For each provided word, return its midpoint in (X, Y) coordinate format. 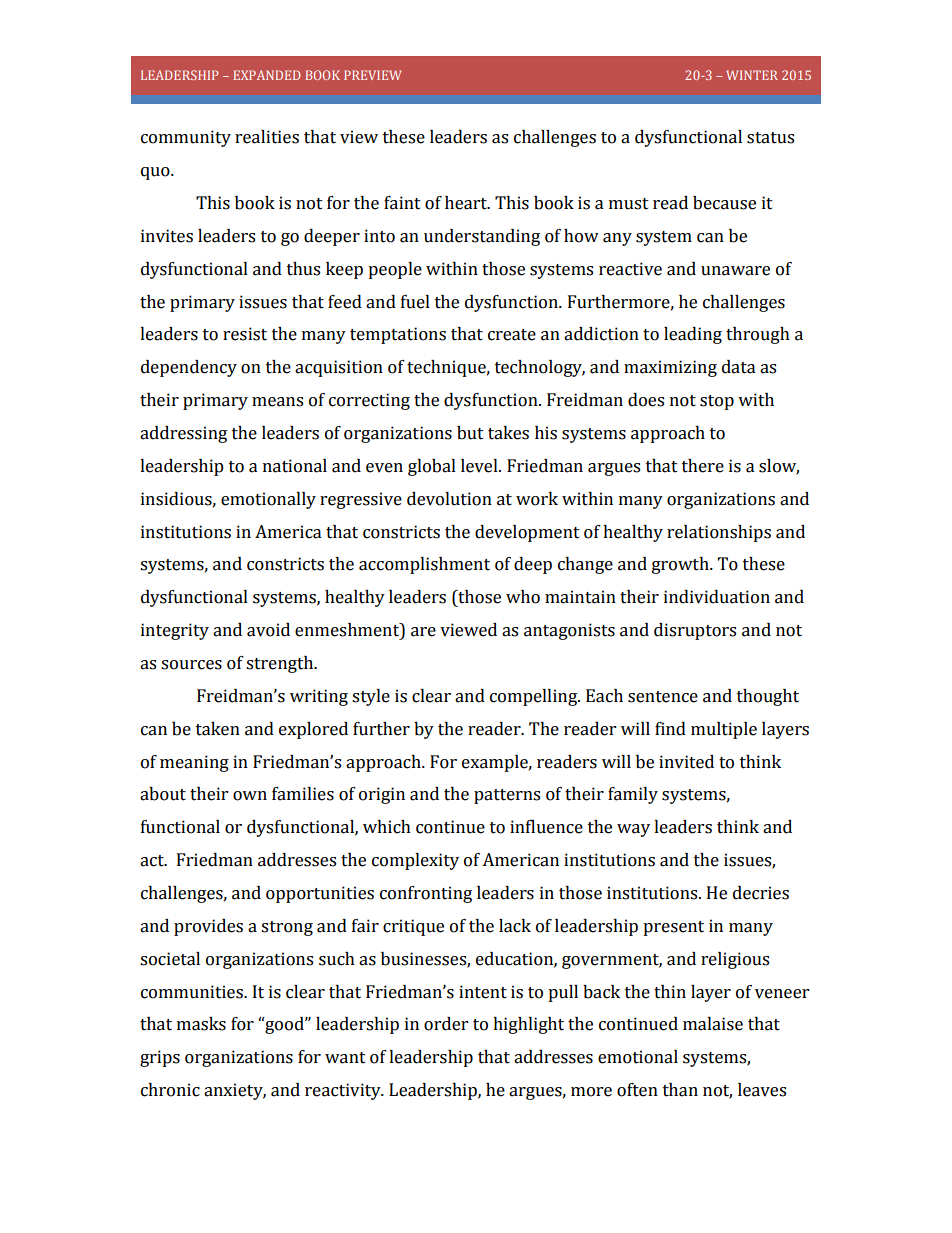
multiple (724, 730)
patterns (507, 796)
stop (717, 402)
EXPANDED (267, 75)
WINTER (752, 75)
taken (218, 729)
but (470, 433)
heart (467, 203)
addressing (183, 434)
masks (201, 1024)
